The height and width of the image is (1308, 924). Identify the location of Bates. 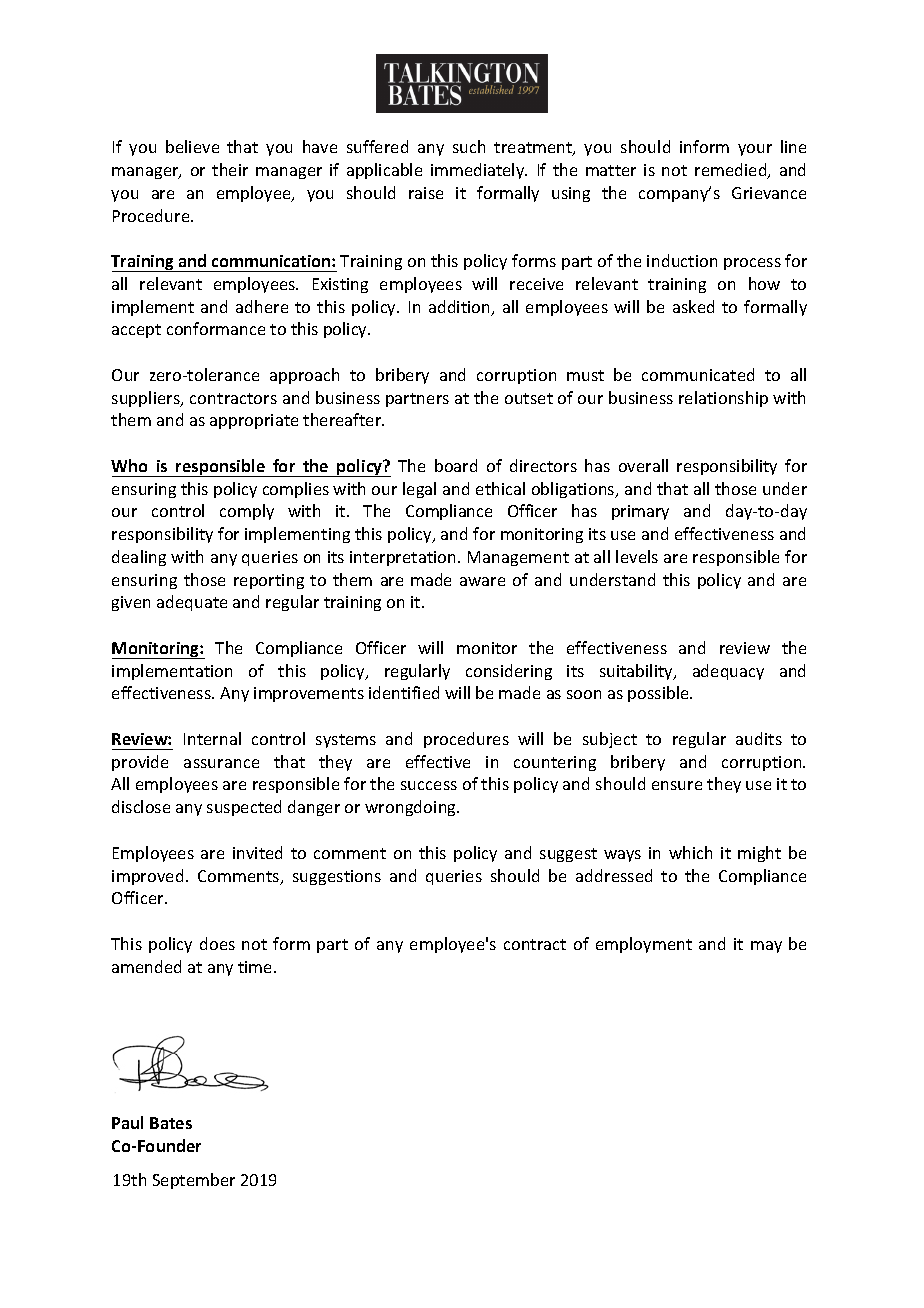
(171, 1123).
